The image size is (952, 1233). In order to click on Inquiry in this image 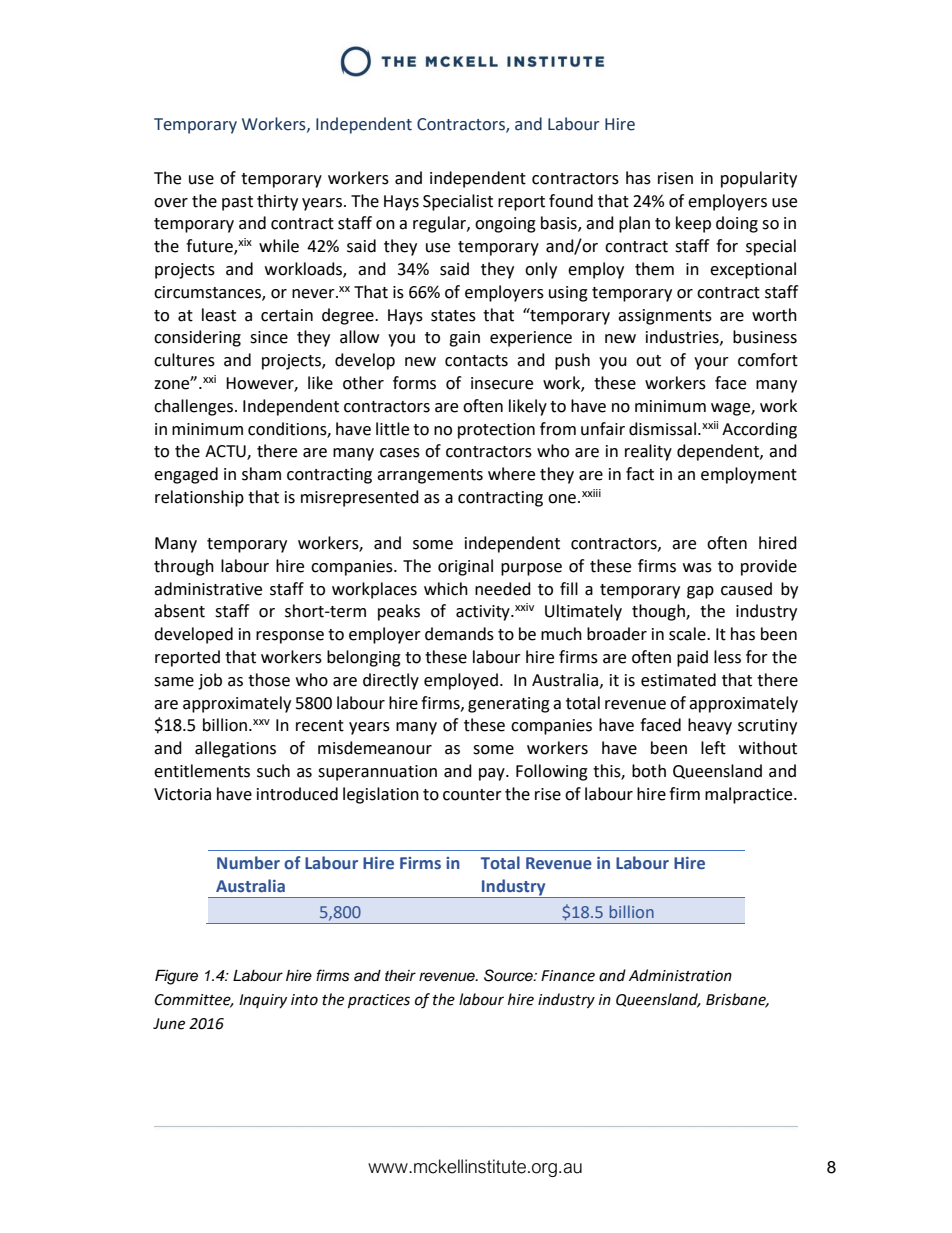, I will do `click(263, 1001)`.
